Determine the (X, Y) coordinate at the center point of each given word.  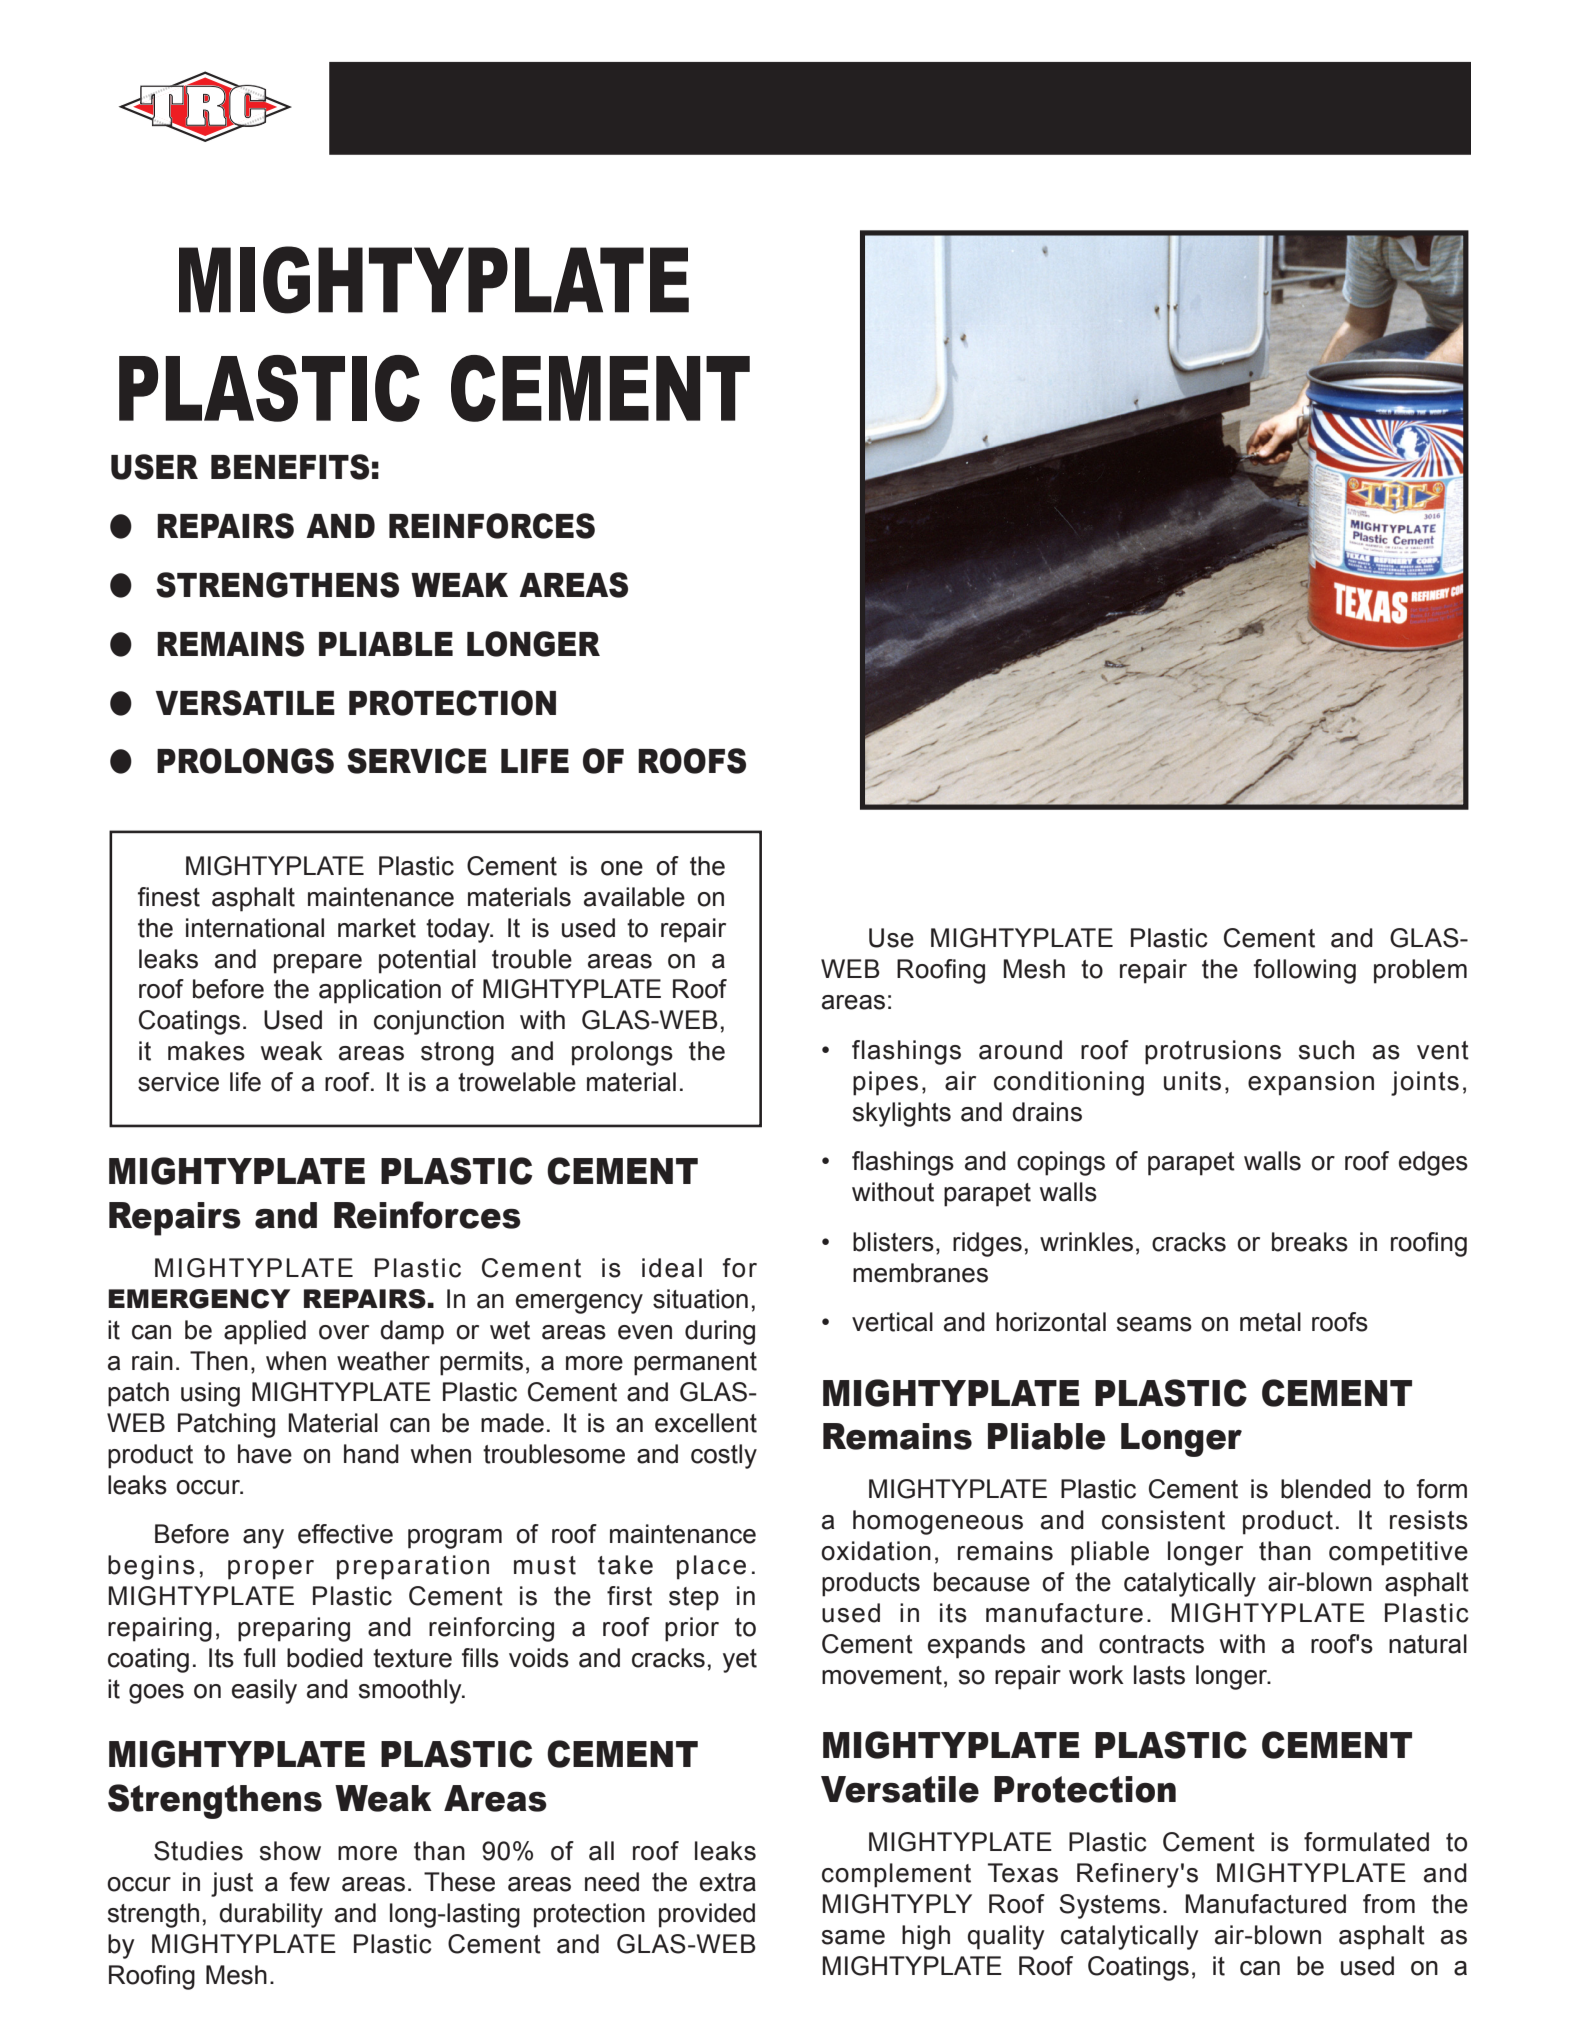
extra (728, 1882)
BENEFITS (290, 467)
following (1304, 971)
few (309, 1882)
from (1389, 1904)
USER (154, 467)
